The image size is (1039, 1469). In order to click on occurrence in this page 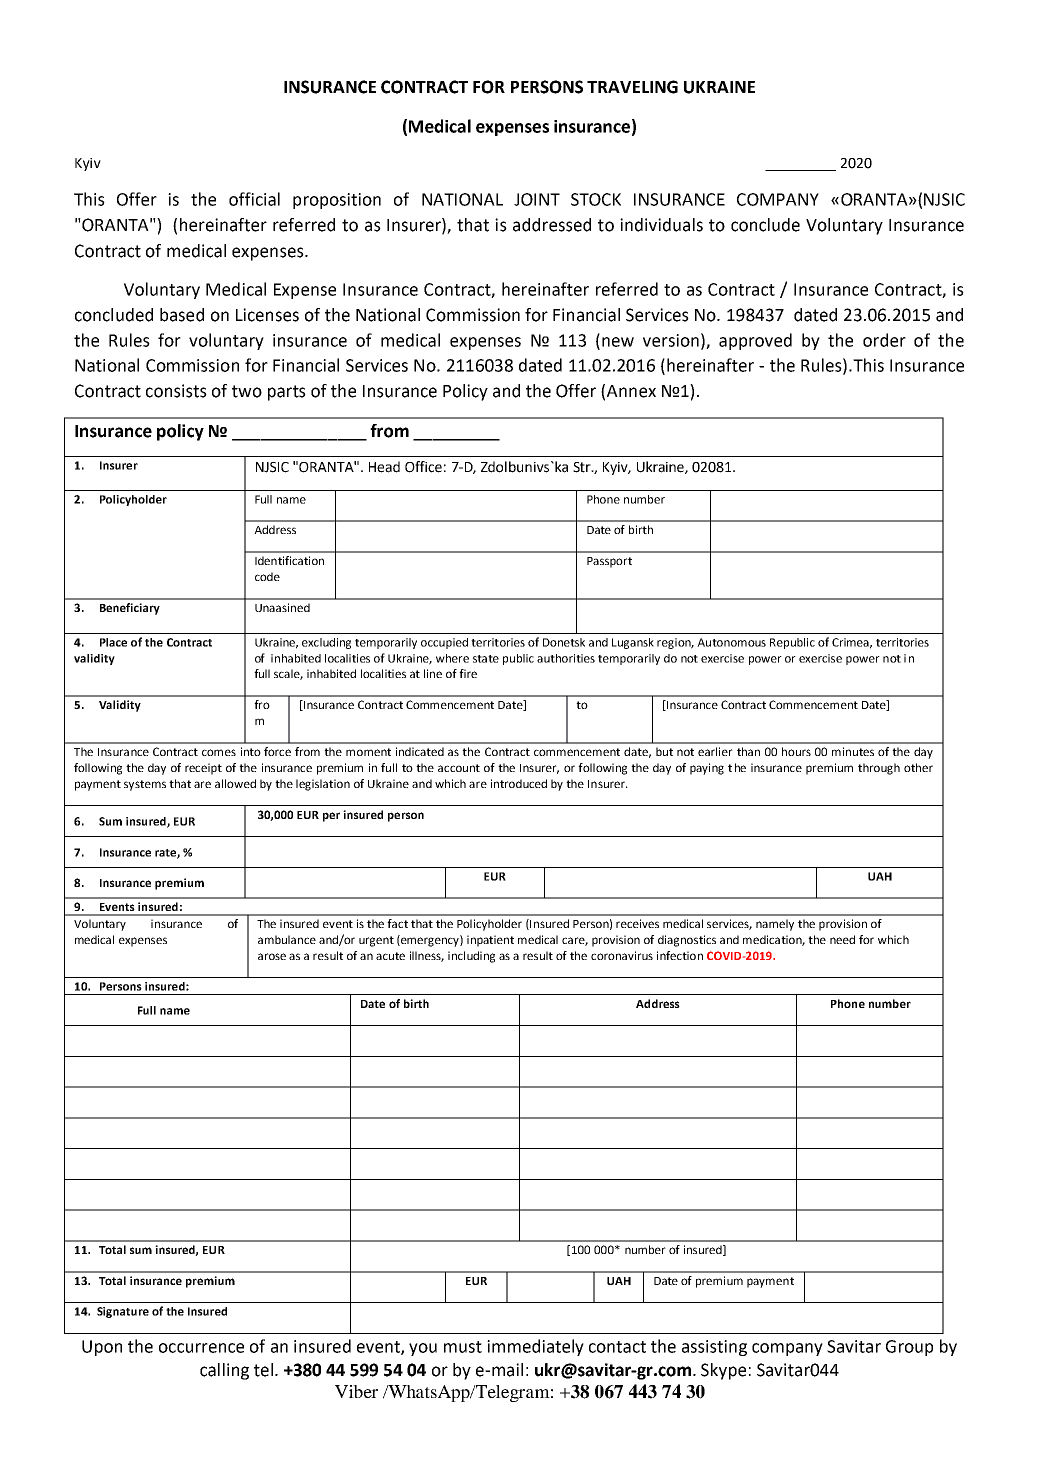, I will do `click(201, 1348)`.
